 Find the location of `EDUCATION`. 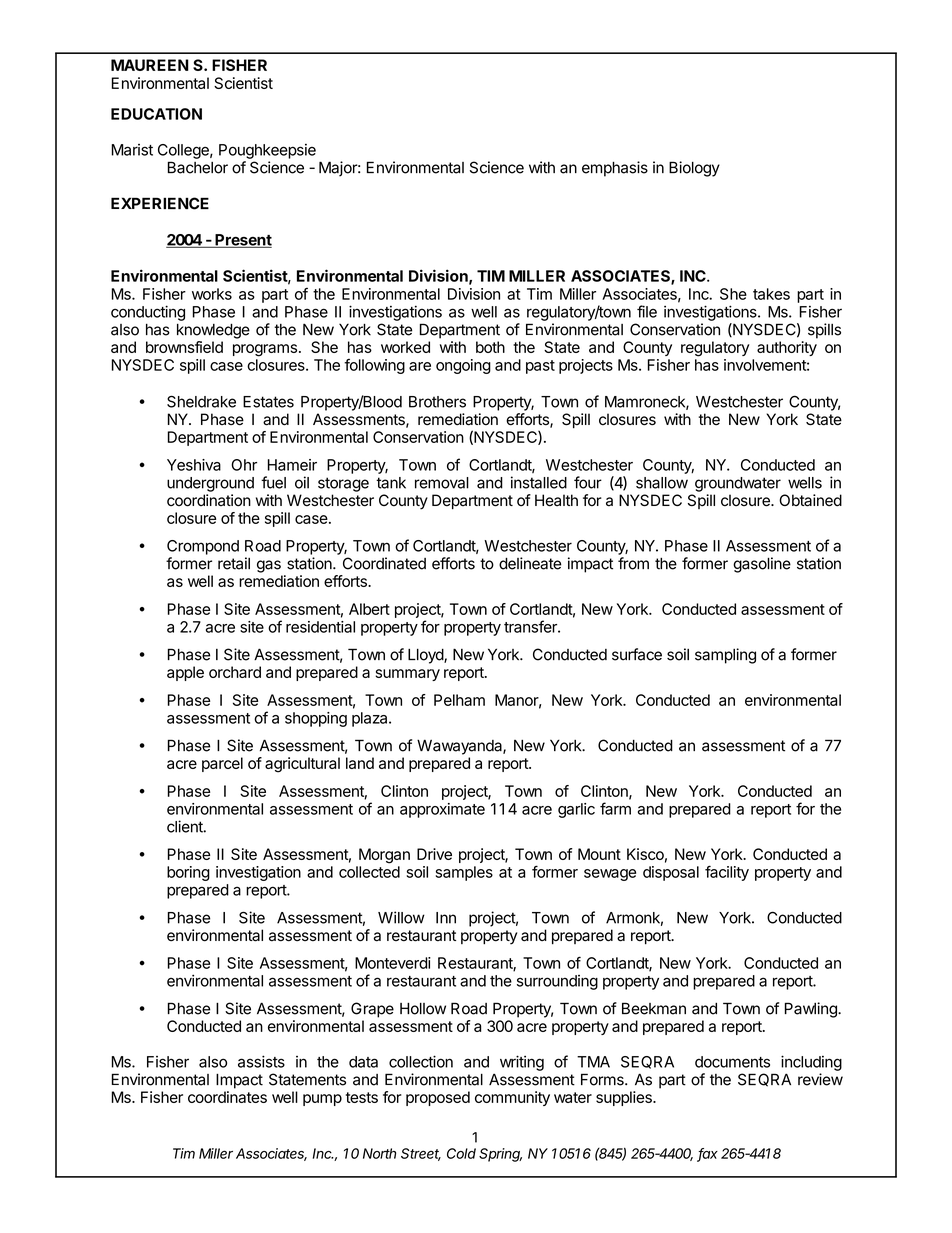

EDUCATION is located at coordinates (156, 114).
